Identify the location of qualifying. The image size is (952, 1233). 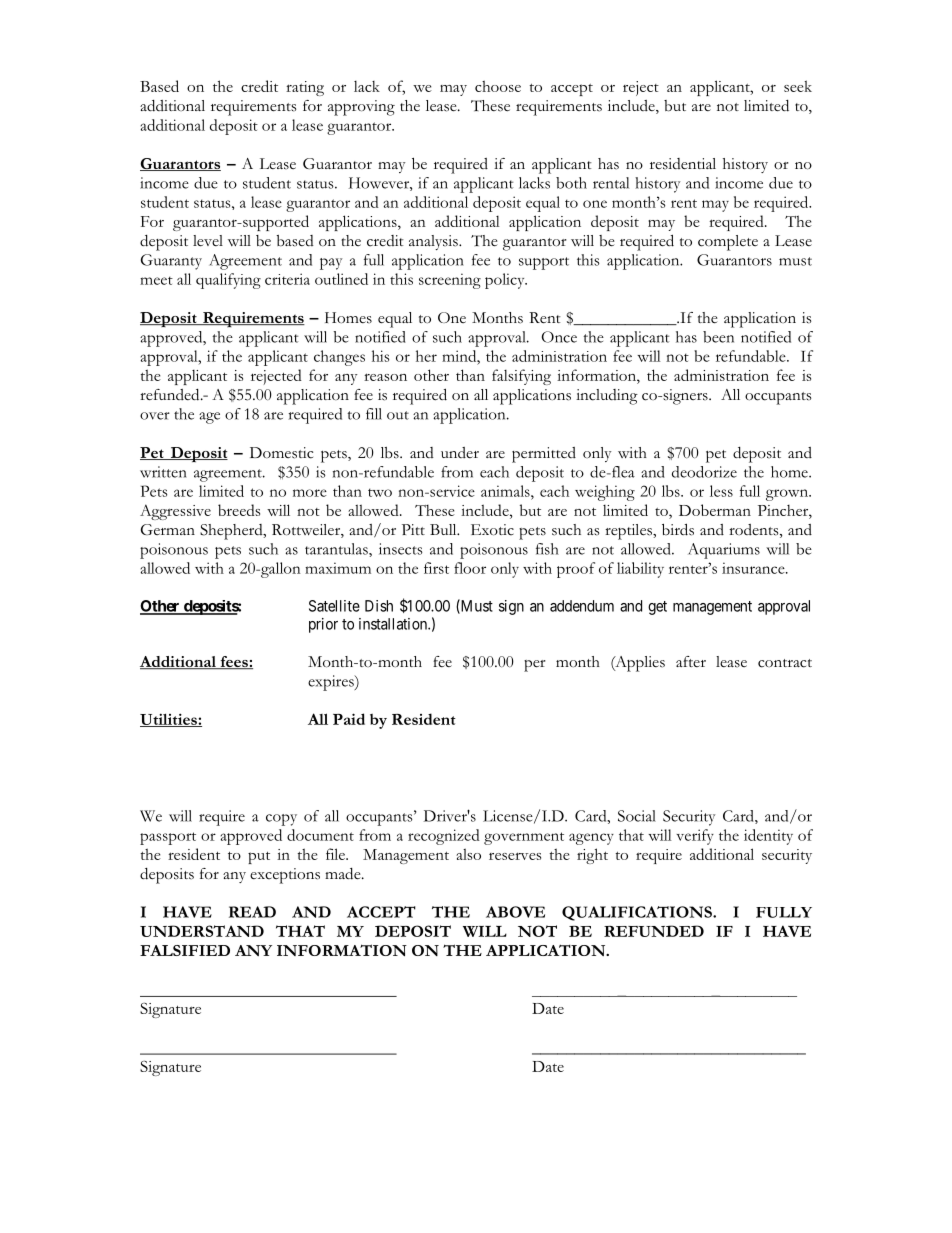
(228, 281).
